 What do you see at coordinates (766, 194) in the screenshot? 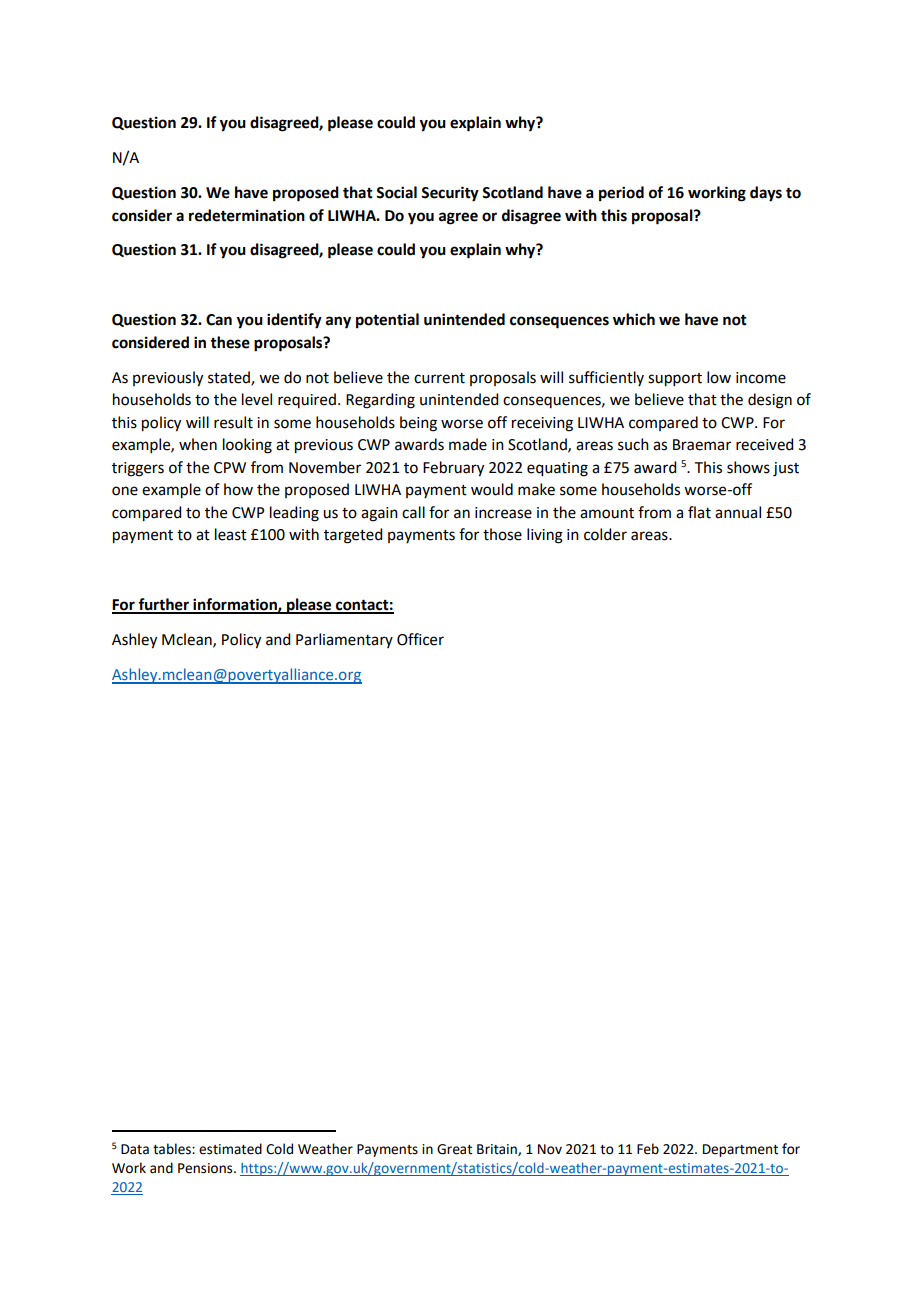
I see `days` at bounding box center [766, 194].
